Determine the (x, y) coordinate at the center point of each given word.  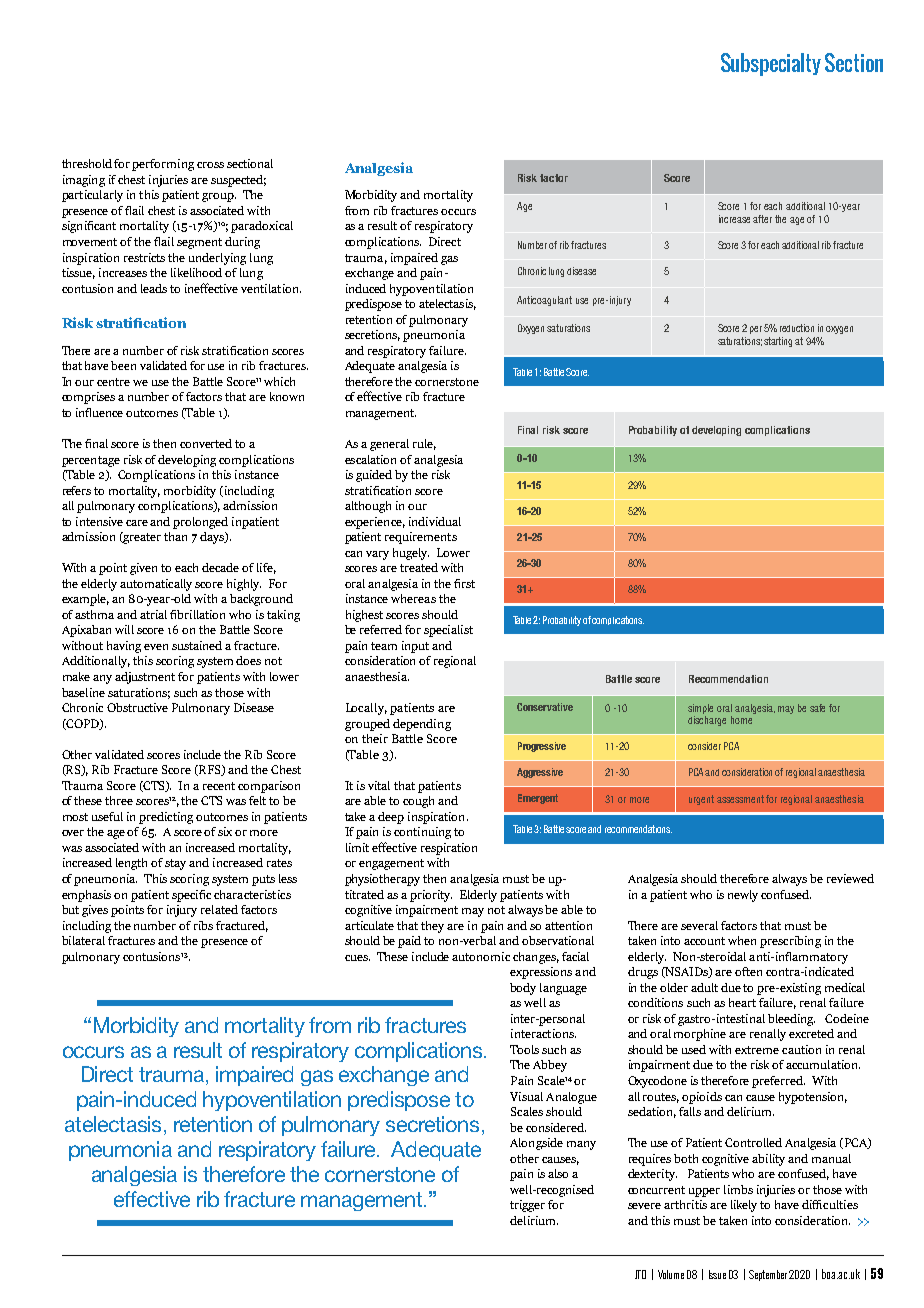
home (741, 720)
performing (163, 165)
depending (422, 725)
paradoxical (262, 227)
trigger (527, 1206)
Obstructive (137, 707)
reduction (797, 328)
